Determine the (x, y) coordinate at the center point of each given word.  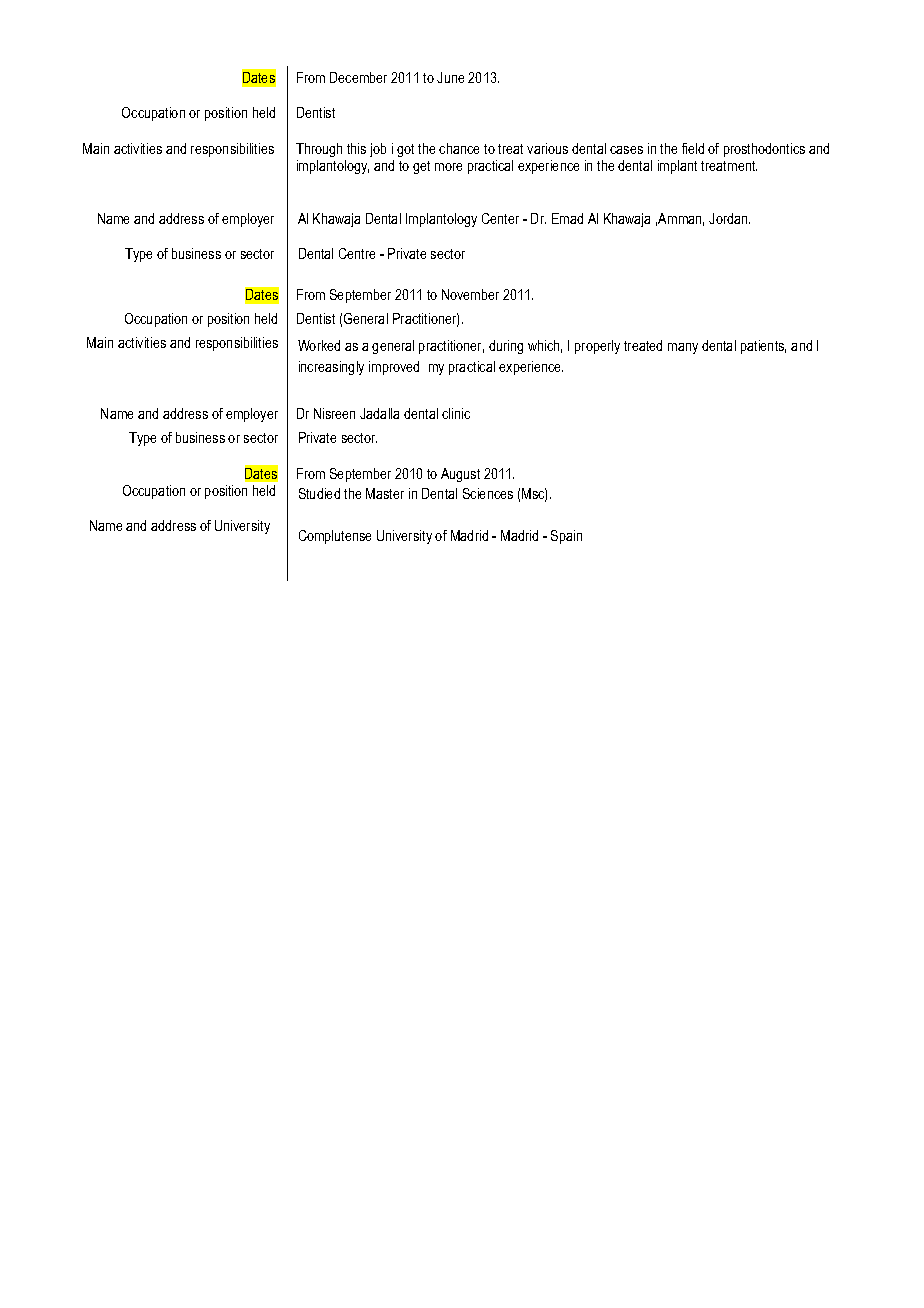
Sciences (488, 493)
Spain (566, 537)
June (450, 77)
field (693, 148)
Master (385, 493)
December (358, 77)
